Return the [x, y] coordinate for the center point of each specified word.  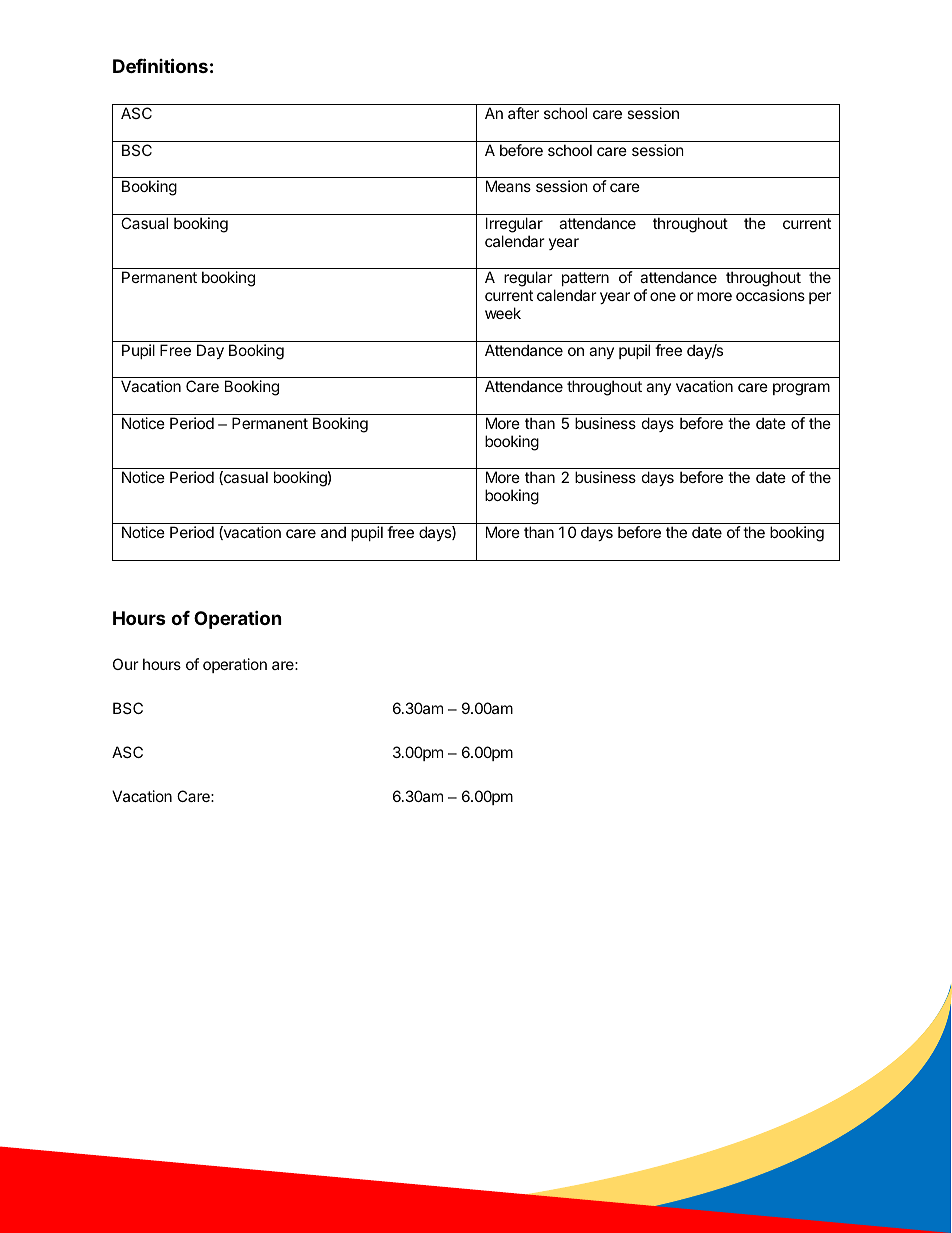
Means [508, 186]
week [503, 313]
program [801, 389]
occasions [770, 295]
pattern [585, 279]
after [523, 113]
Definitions [160, 65]
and [333, 532]
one [663, 296]
